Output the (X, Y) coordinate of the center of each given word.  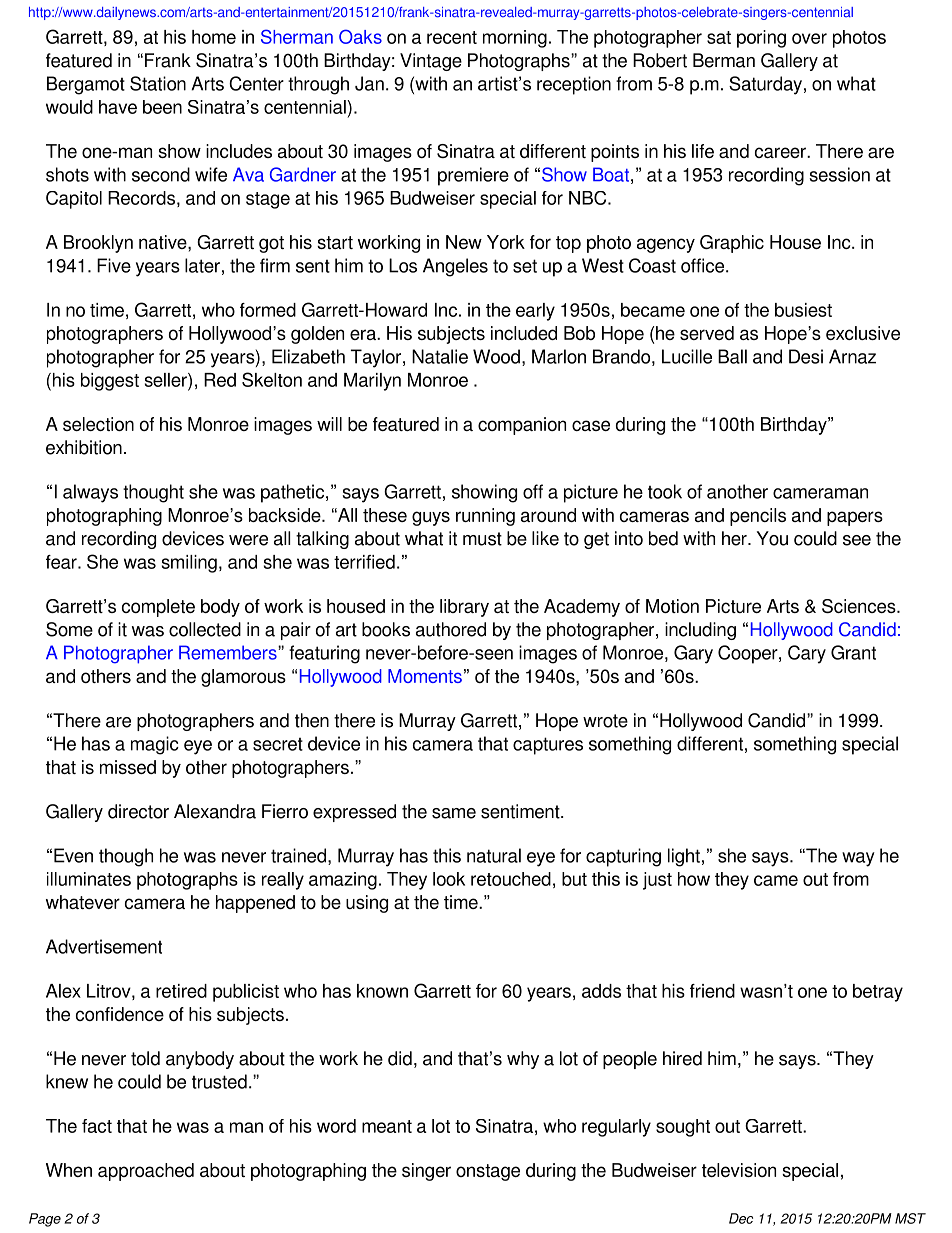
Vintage (431, 62)
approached (146, 1172)
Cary (807, 654)
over (809, 38)
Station (158, 83)
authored (451, 629)
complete (158, 608)
